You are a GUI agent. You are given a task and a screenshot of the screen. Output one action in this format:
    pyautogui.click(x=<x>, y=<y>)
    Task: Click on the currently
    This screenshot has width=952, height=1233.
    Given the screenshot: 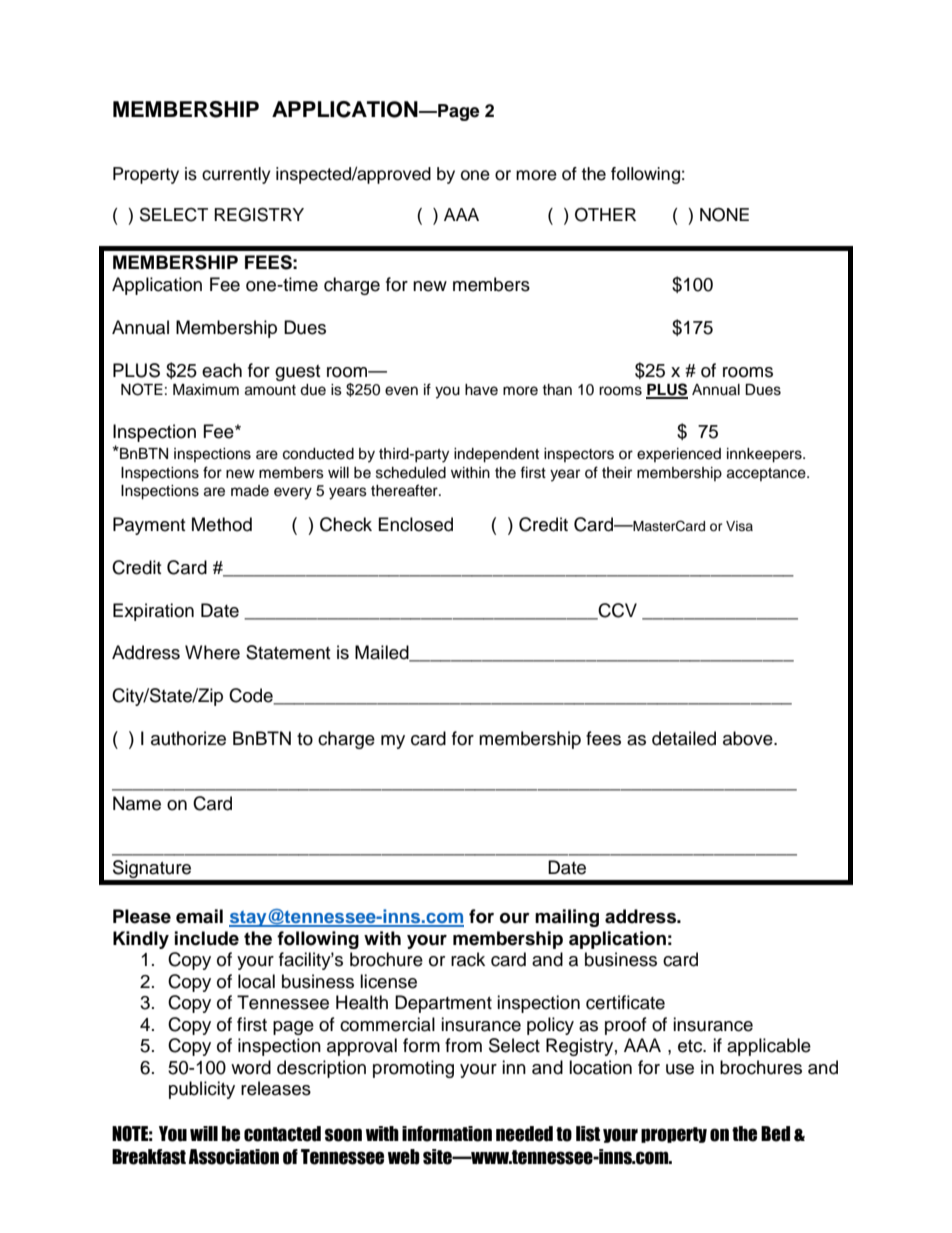 What is the action you would take?
    pyautogui.click(x=236, y=175)
